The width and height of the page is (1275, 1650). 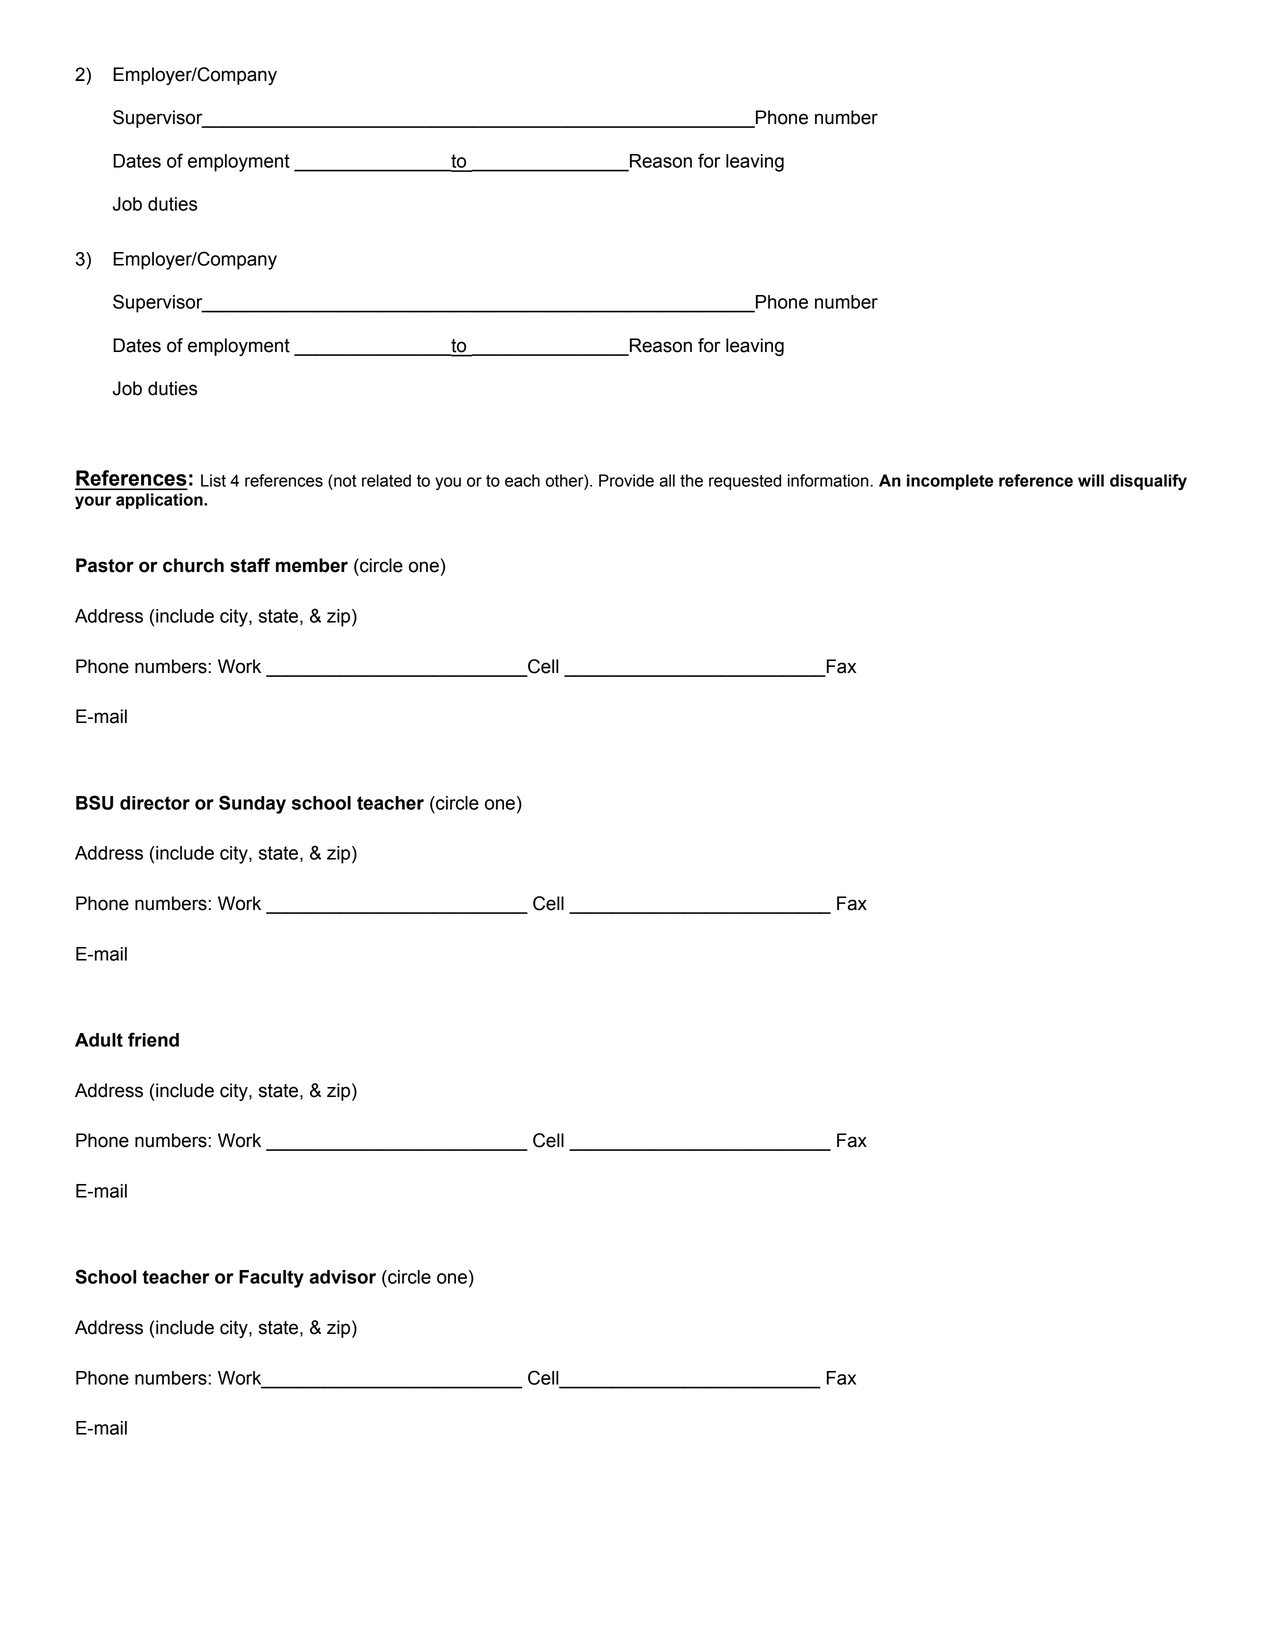 What do you see at coordinates (160, 501) in the page?
I see `application` at bounding box center [160, 501].
